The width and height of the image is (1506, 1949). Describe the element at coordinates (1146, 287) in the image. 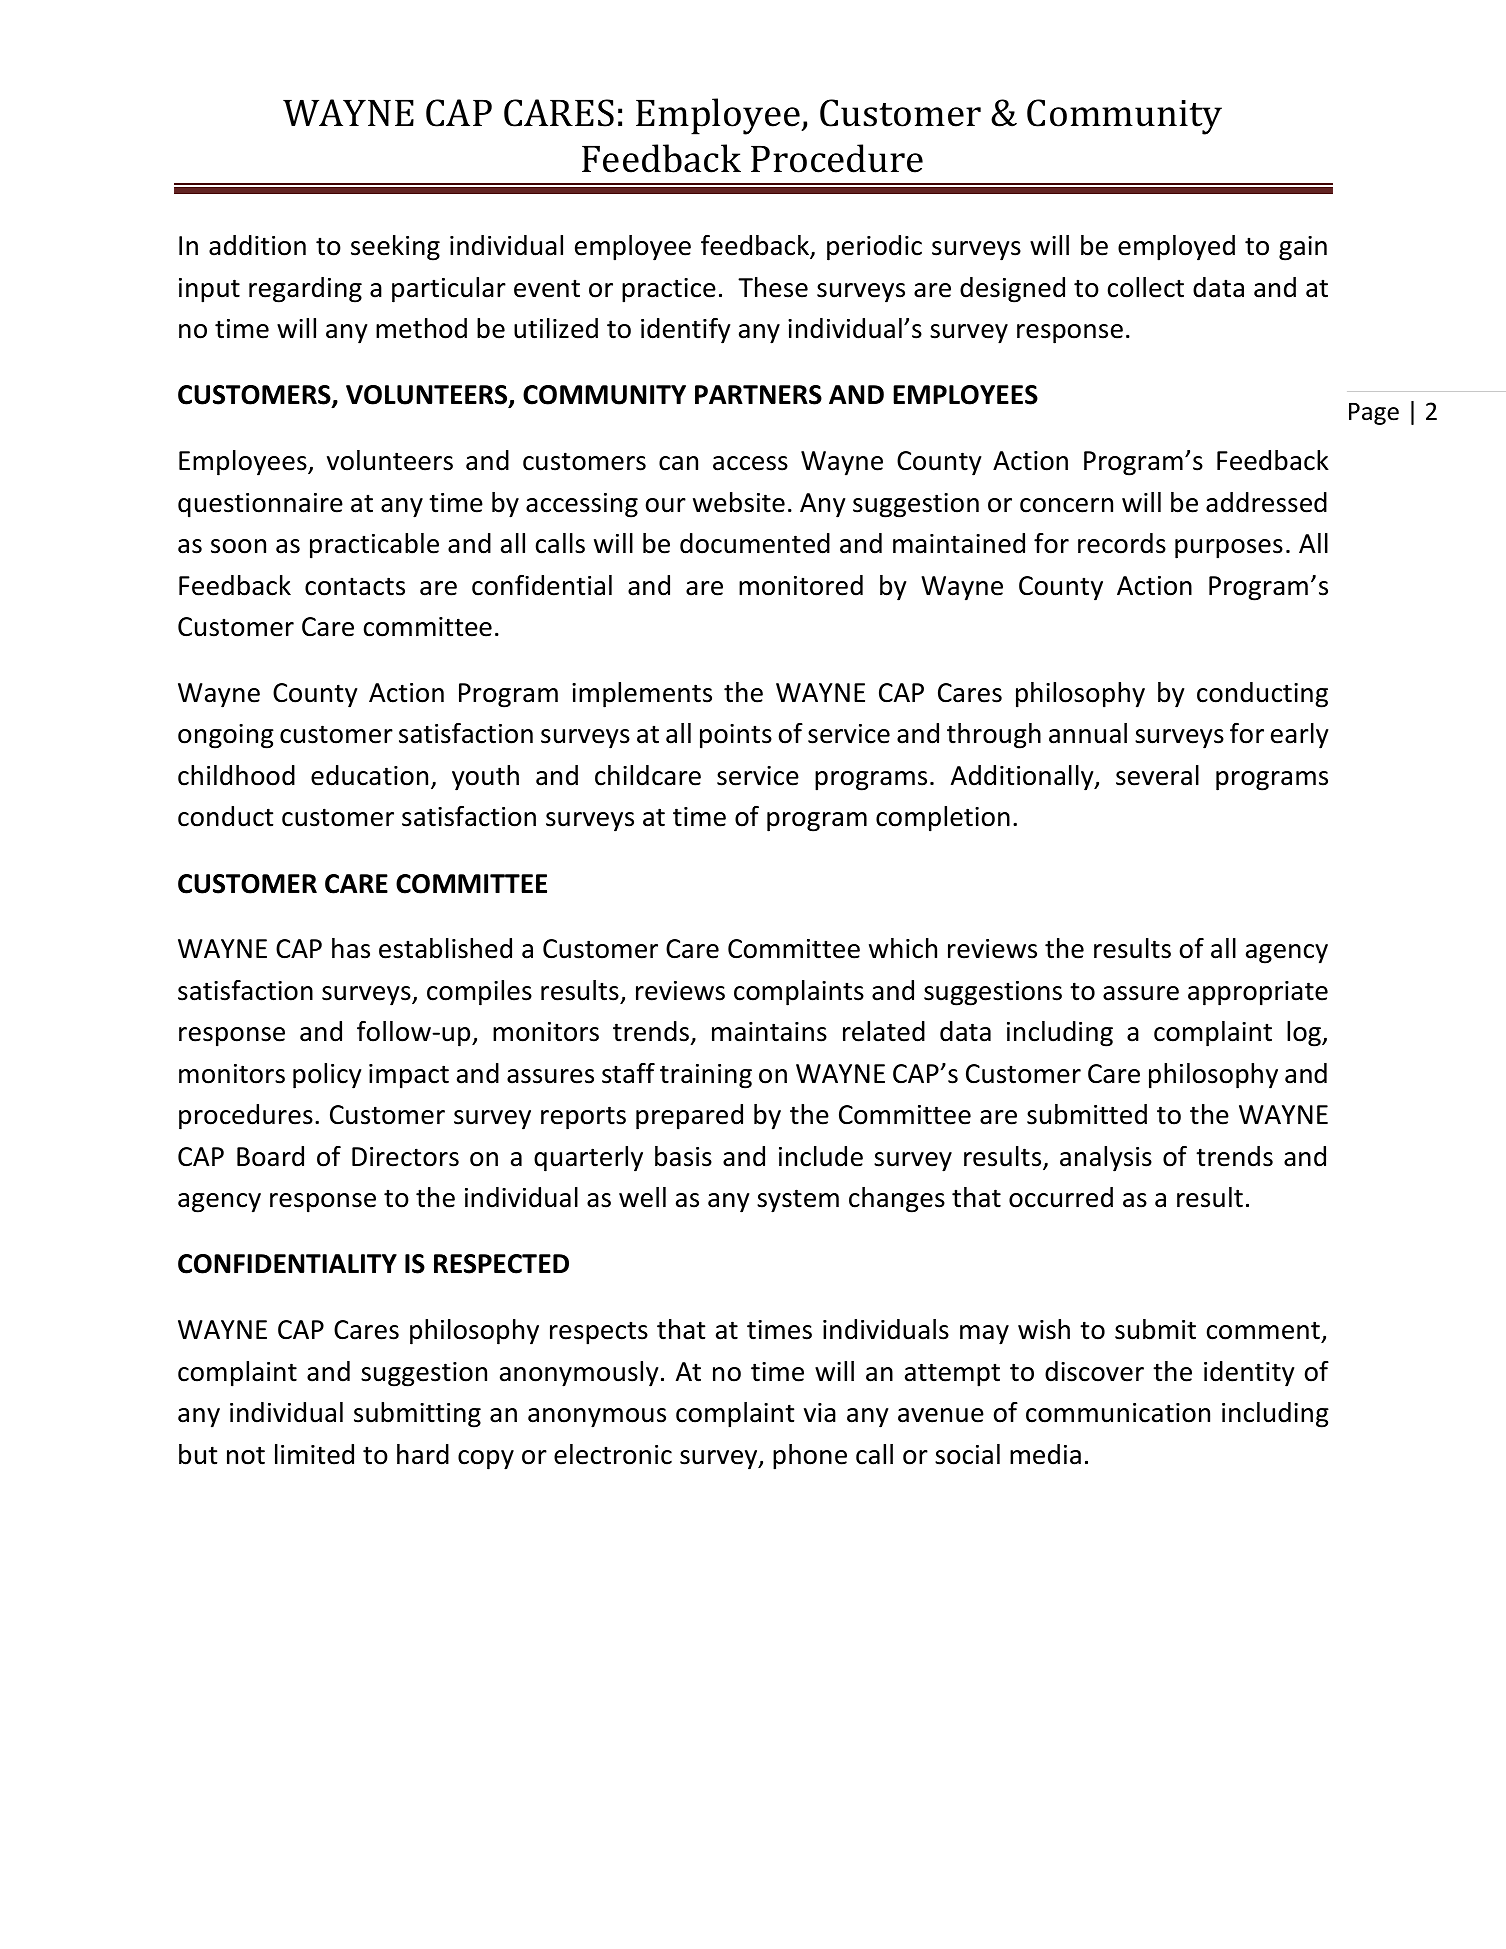

I see `collect` at that location.
